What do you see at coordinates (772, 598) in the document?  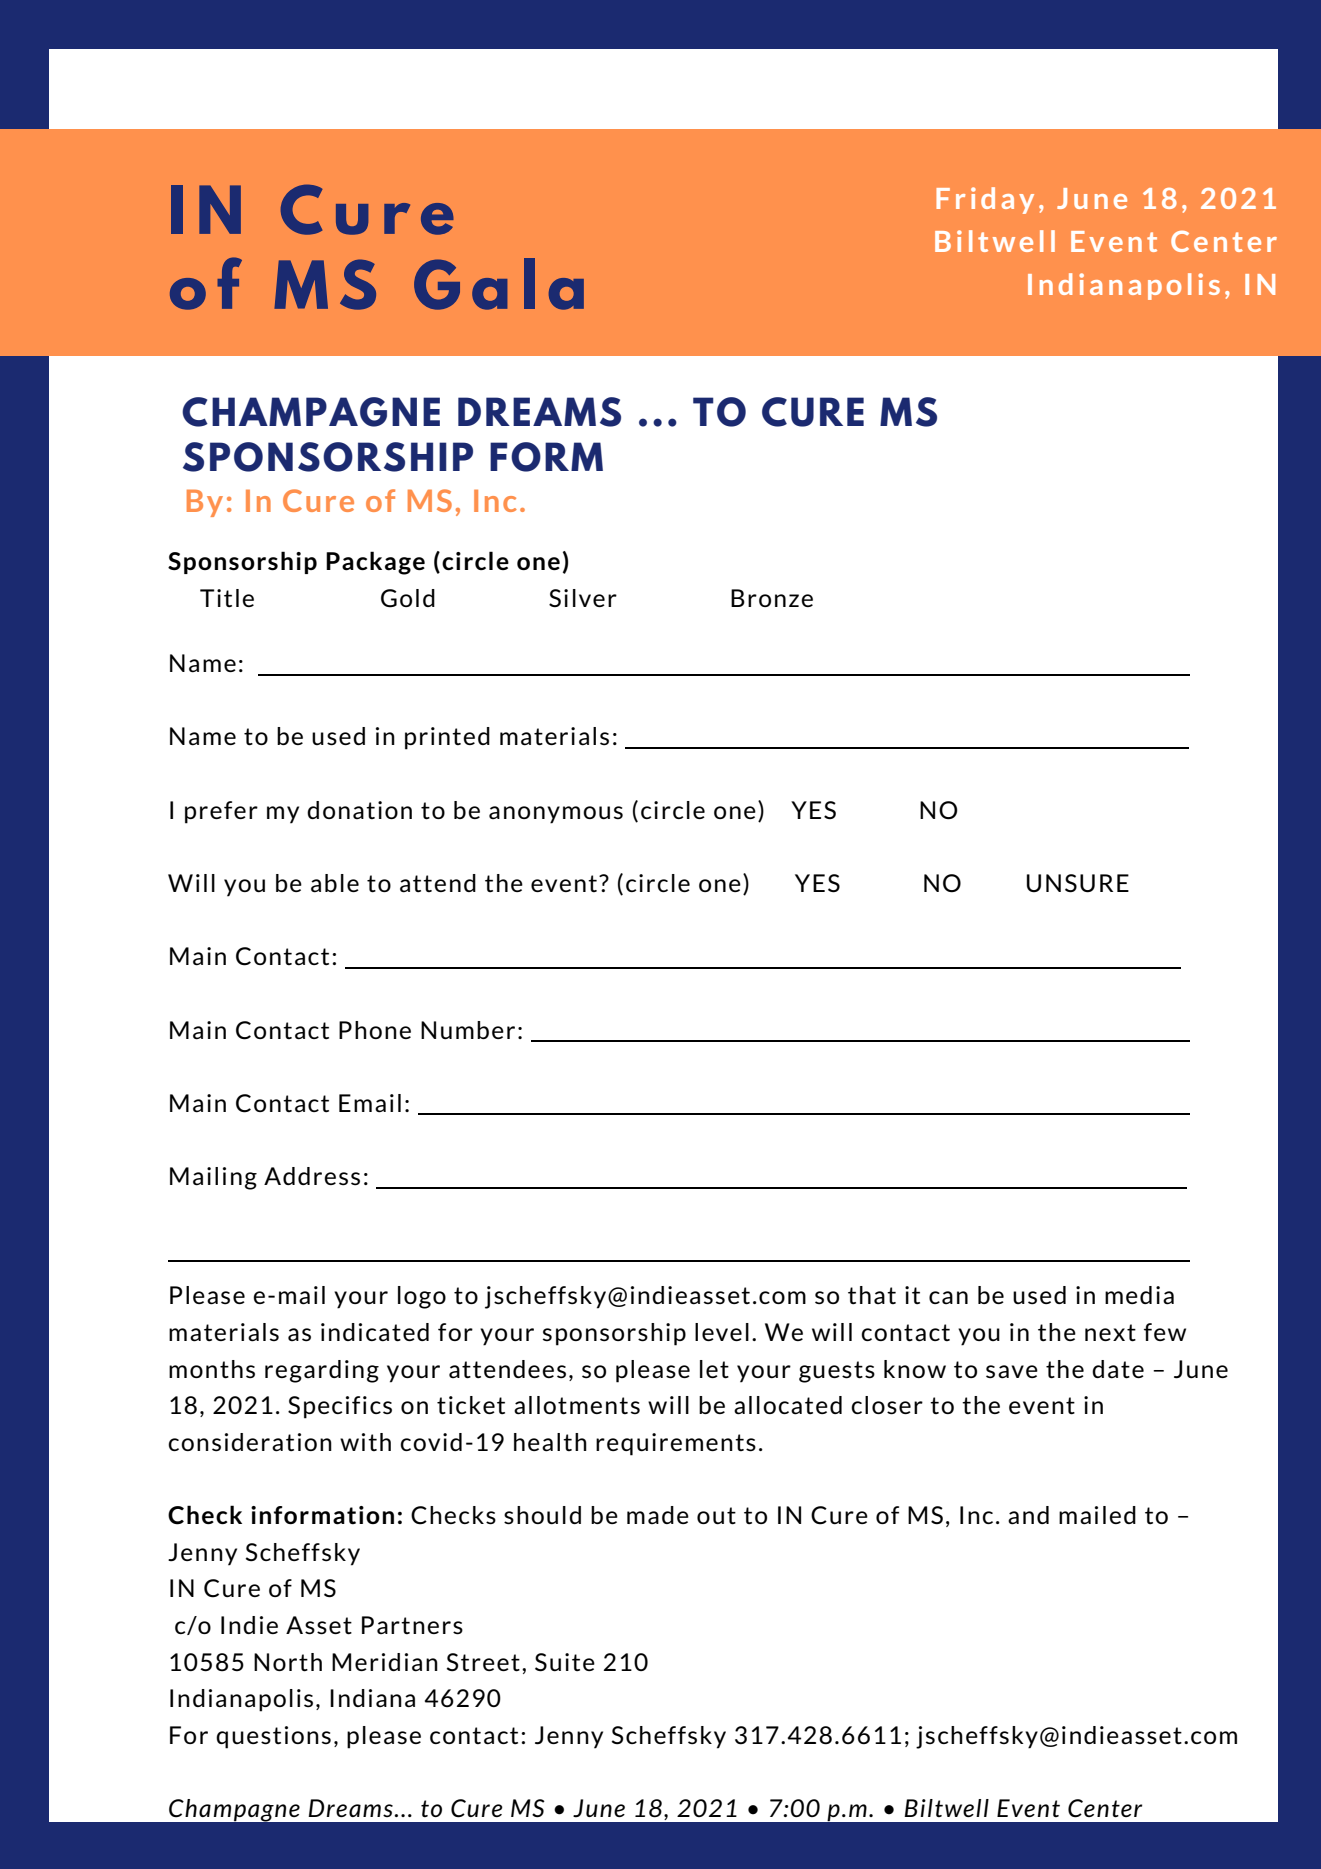 I see `Bronze` at bounding box center [772, 598].
